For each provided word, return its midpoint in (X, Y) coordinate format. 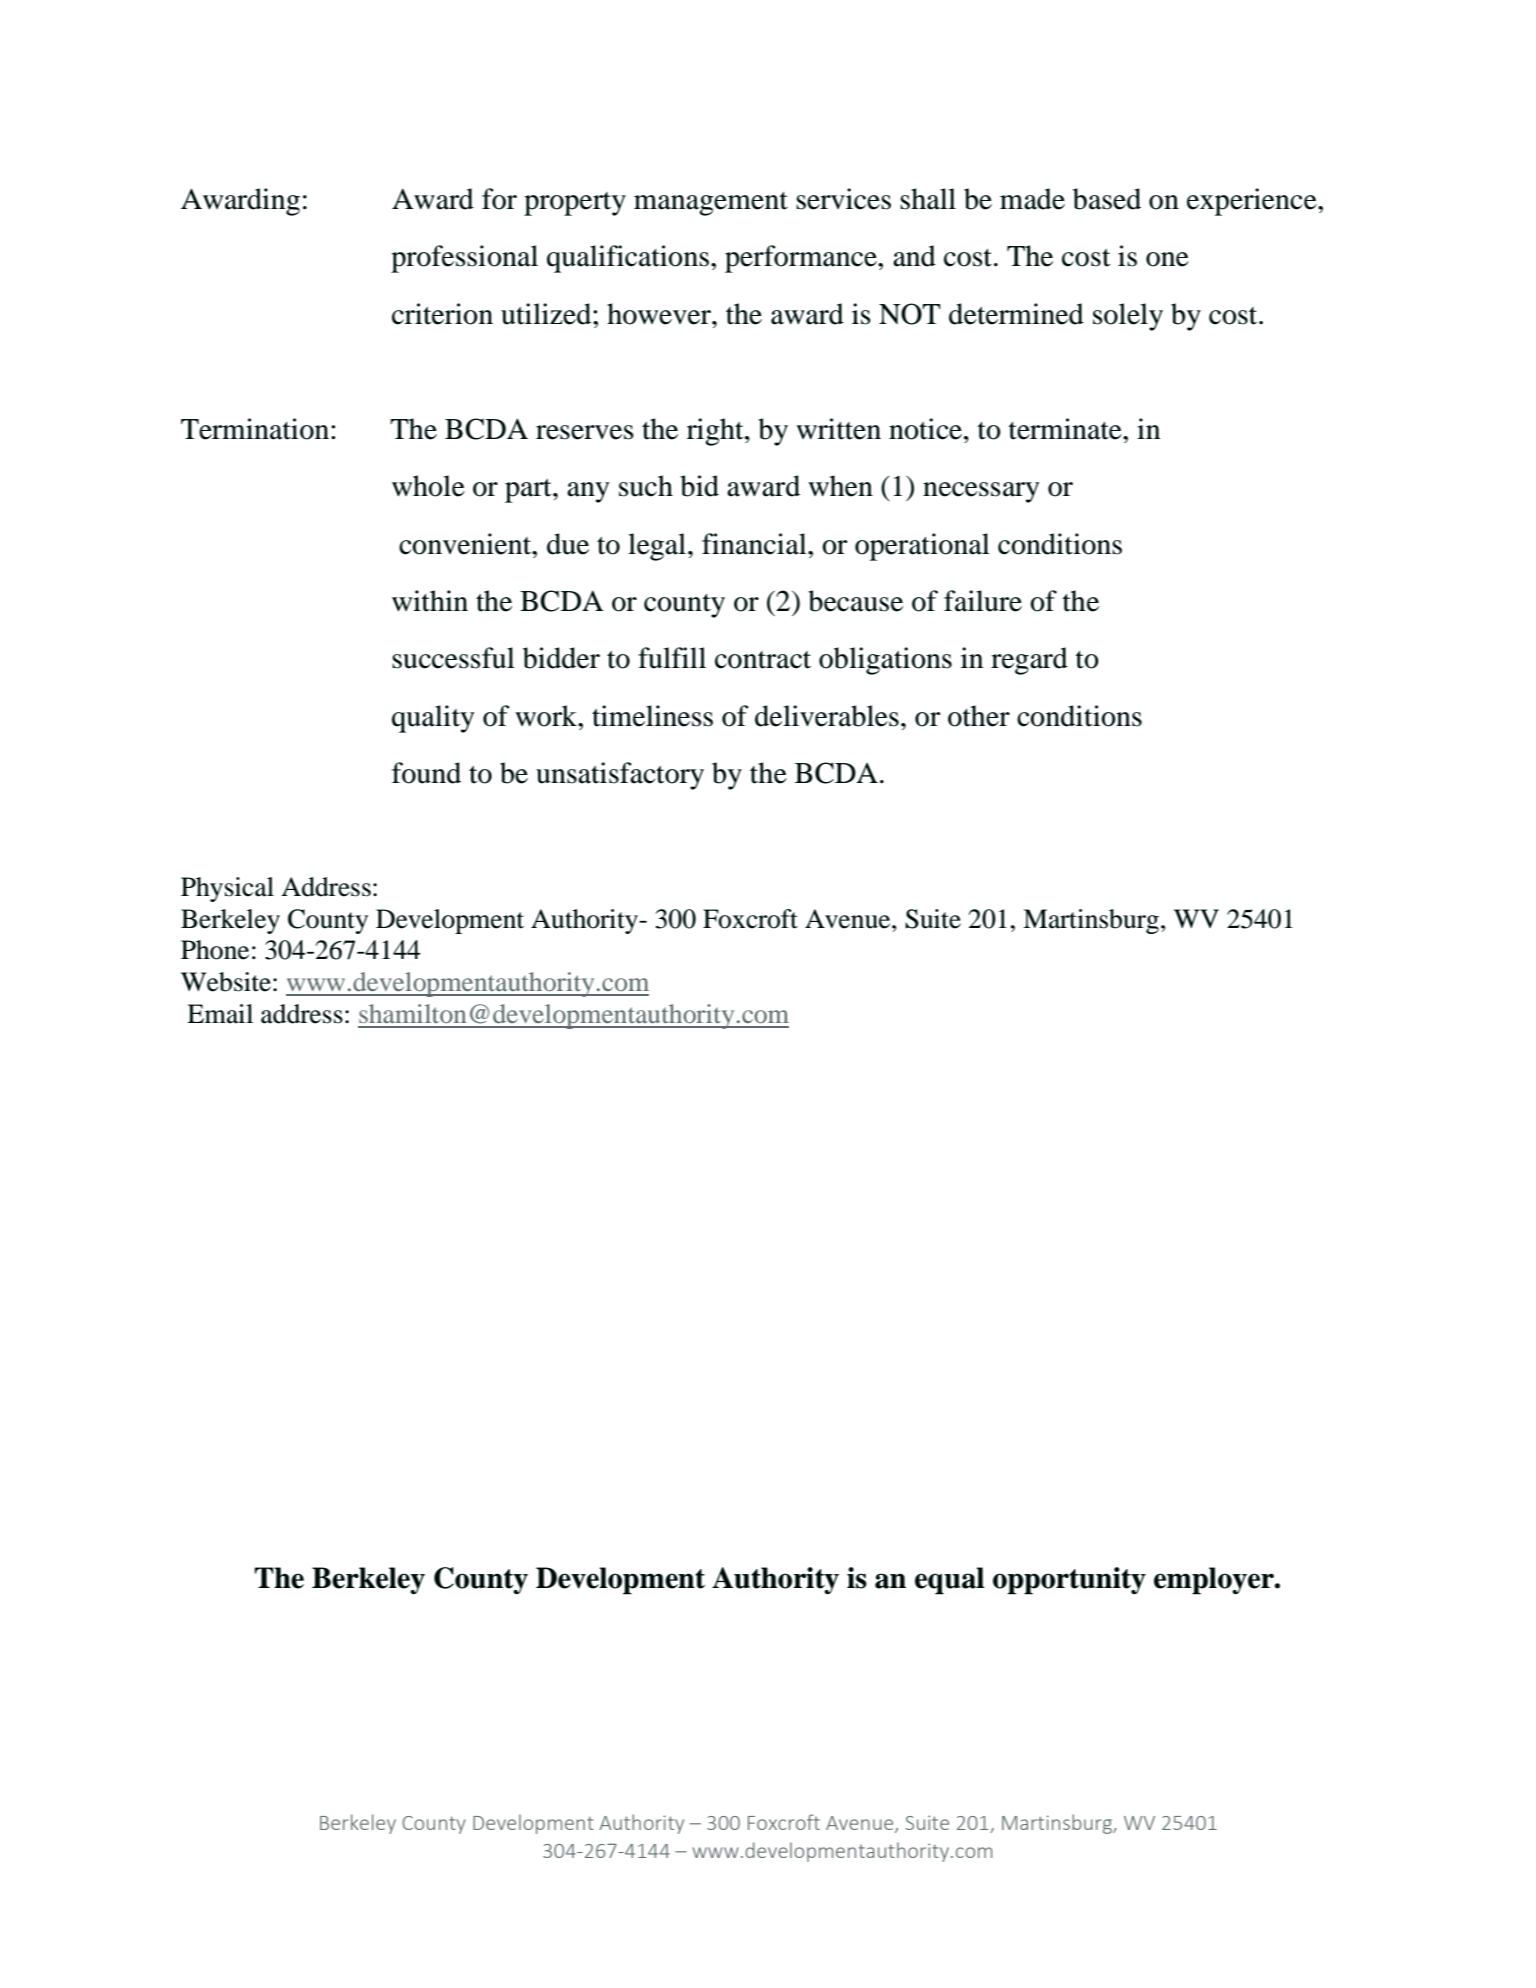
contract (763, 660)
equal (949, 1581)
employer (1215, 1581)
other (979, 716)
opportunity (1069, 1581)
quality (433, 719)
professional (464, 259)
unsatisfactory (620, 776)
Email (220, 1014)
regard (1029, 661)
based (1107, 199)
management (711, 204)
